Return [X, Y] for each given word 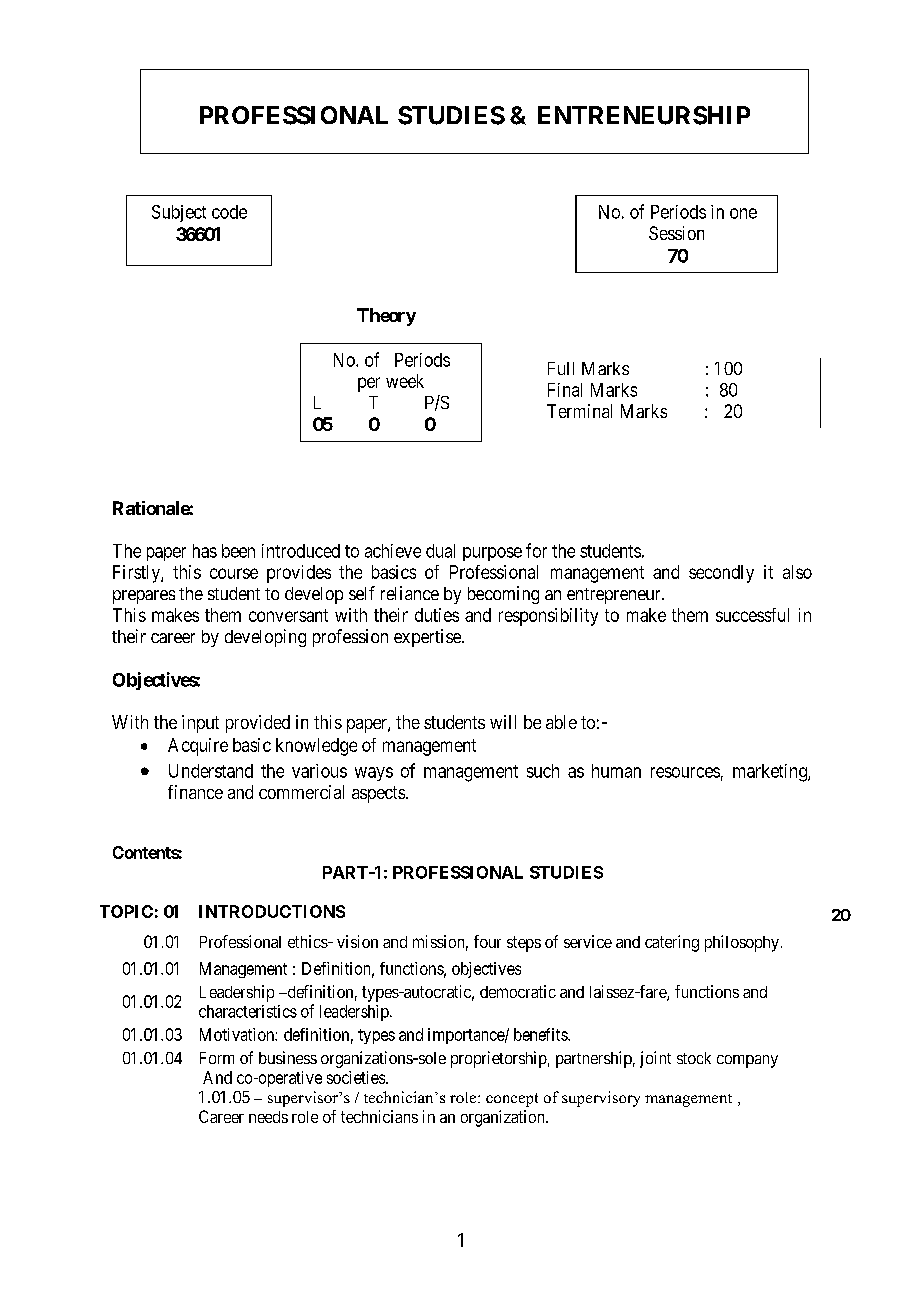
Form [217, 1058]
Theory [386, 317]
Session [676, 233]
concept [512, 1100]
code [229, 212]
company [747, 1061]
